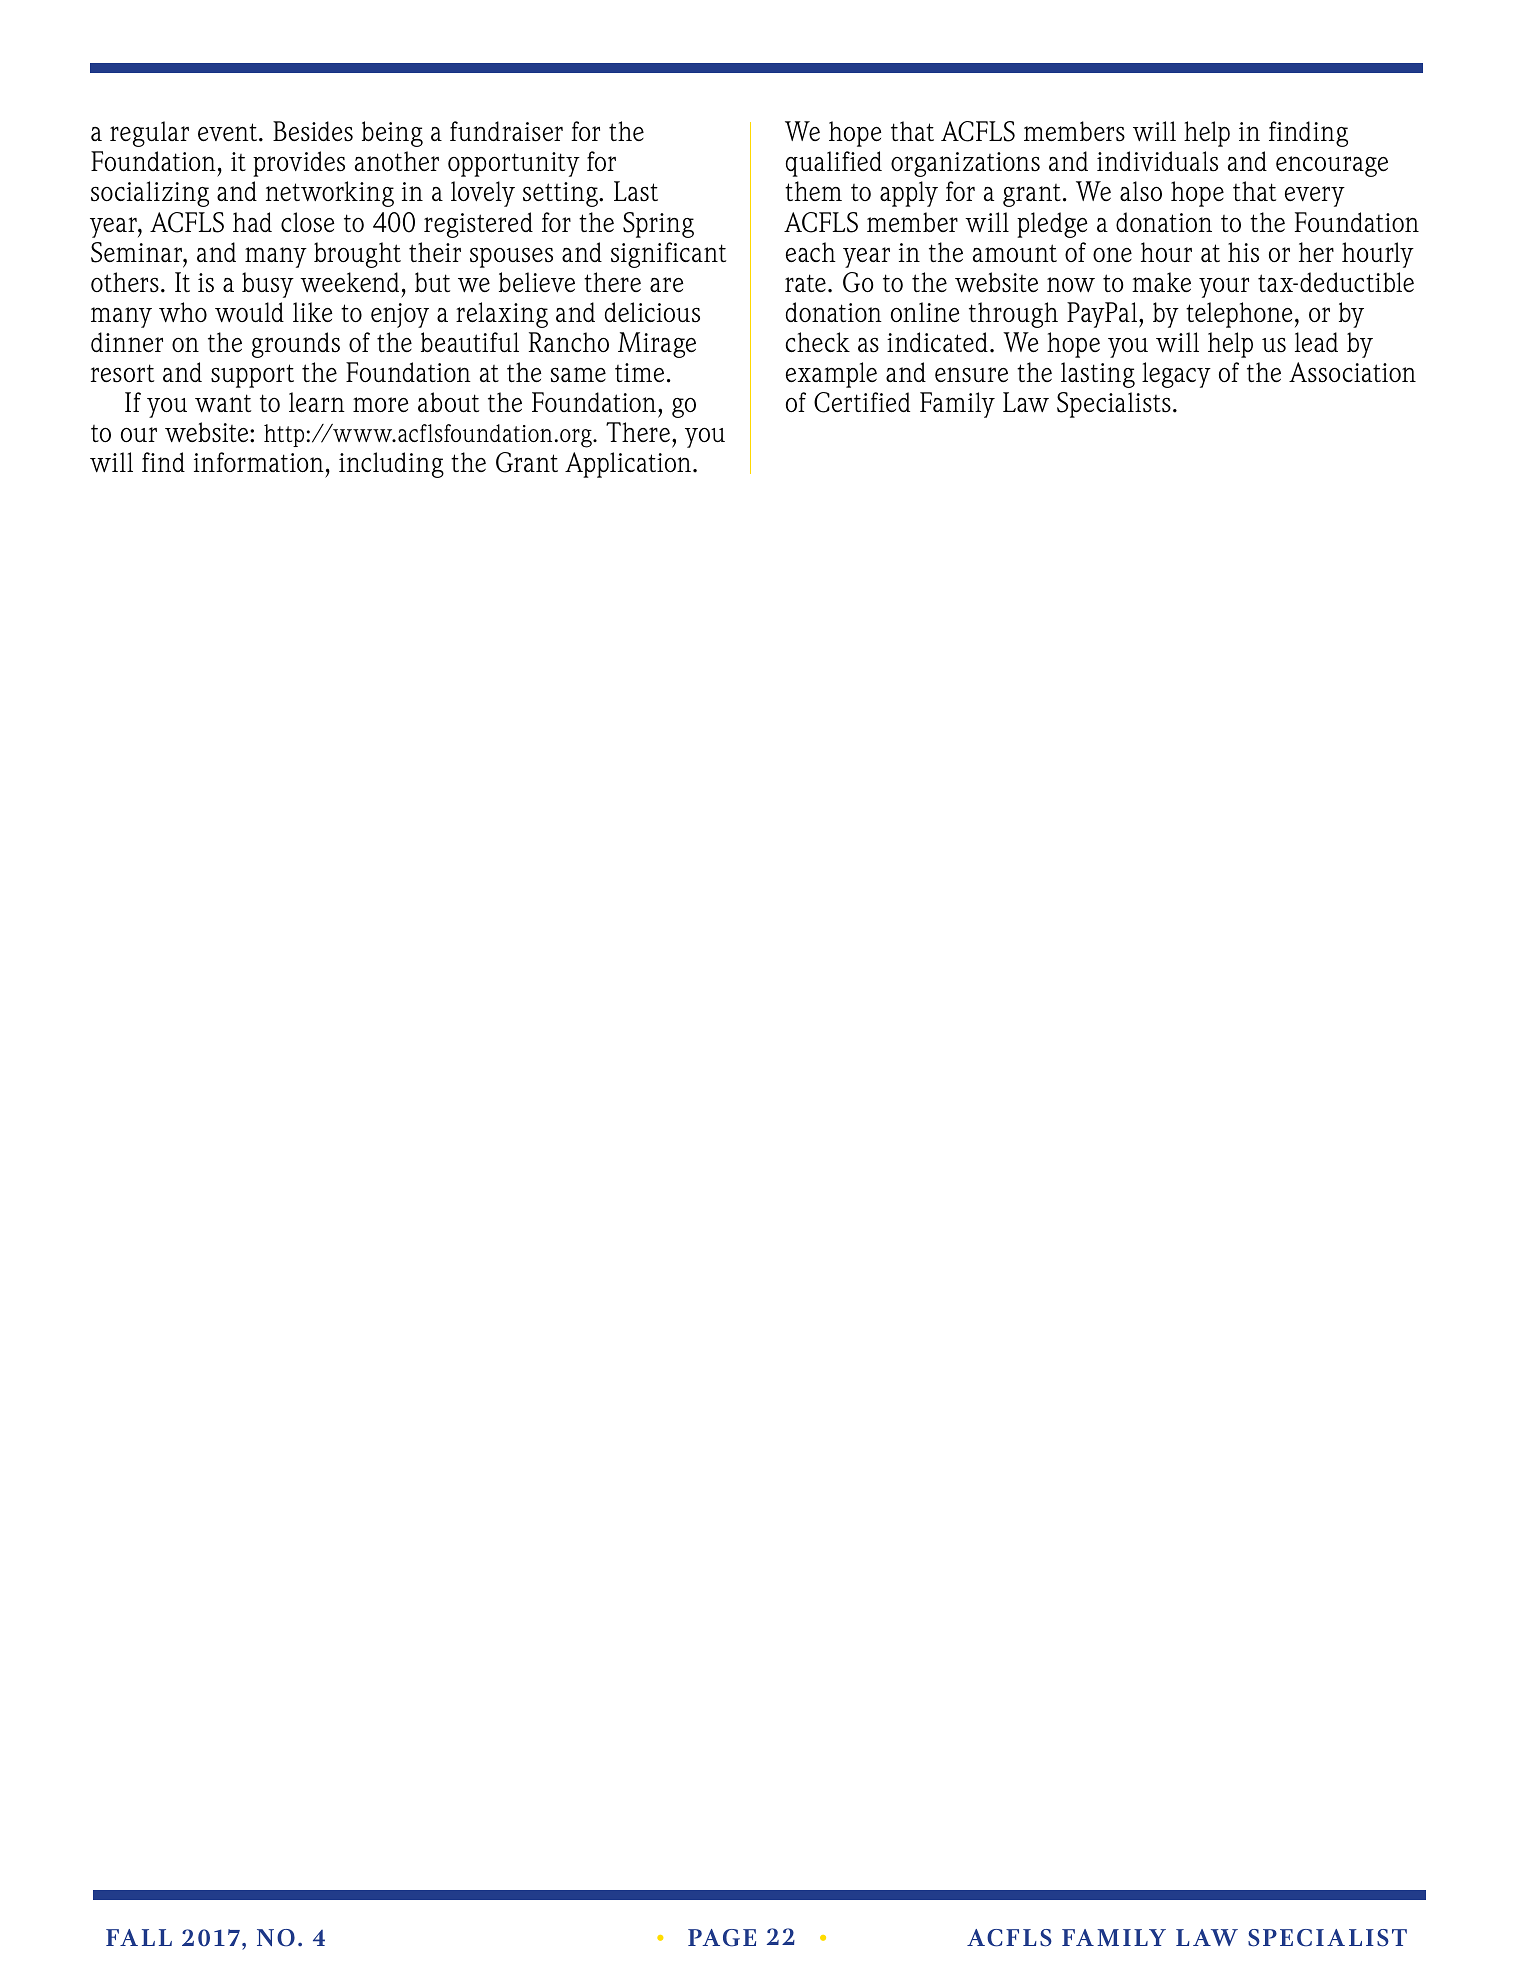  What do you see at coordinates (299, 164) in the screenshot?
I see `provides` at bounding box center [299, 164].
